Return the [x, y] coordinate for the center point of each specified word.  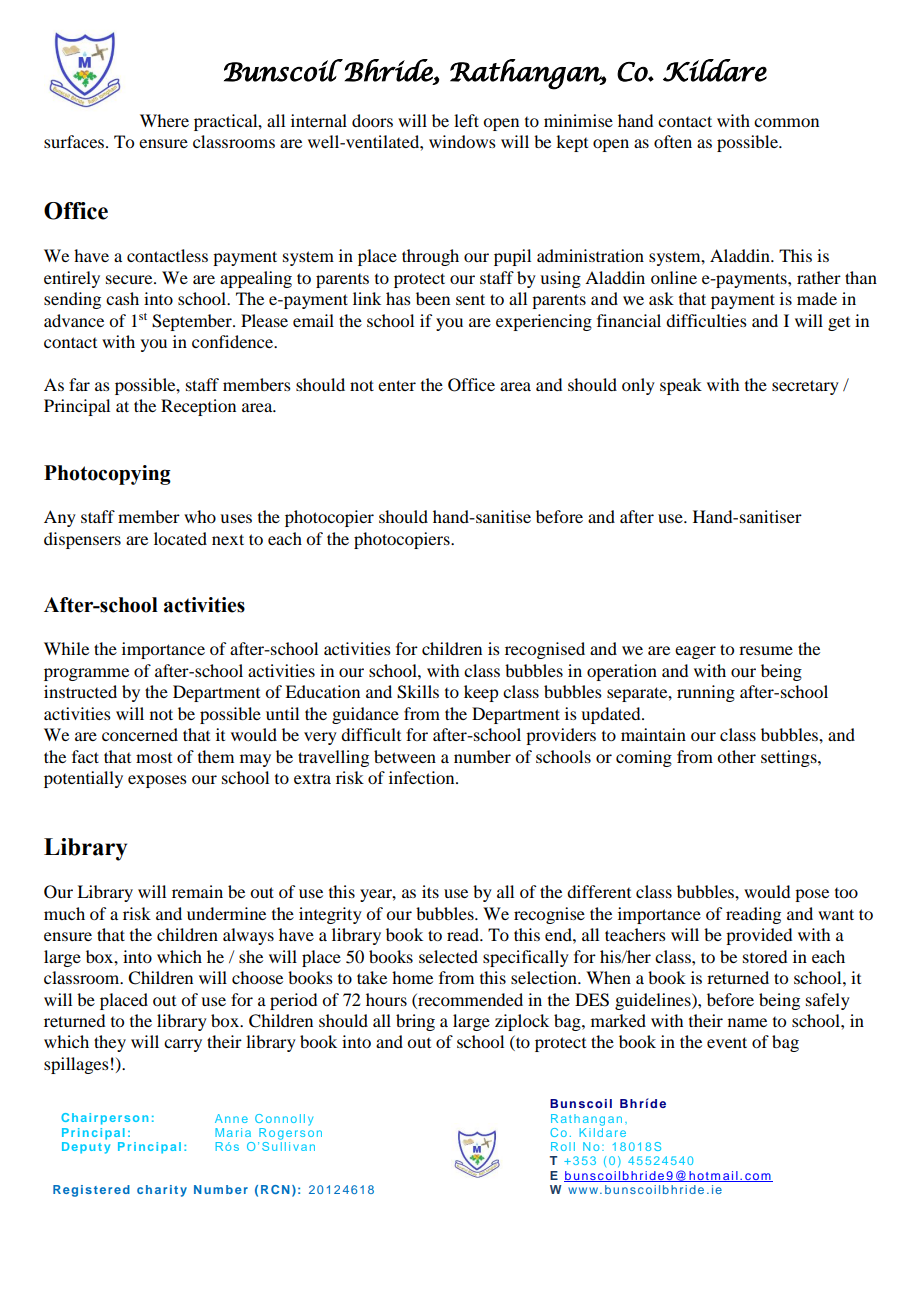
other [736, 756]
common [786, 122]
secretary [805, 387]
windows [462, 141]
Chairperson [104, 1119]
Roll [563, 1146]
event [727, 1042]
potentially [83, 779]
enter [397, 385]
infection [423, 777]
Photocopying [107, 475]
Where [164, 120]
